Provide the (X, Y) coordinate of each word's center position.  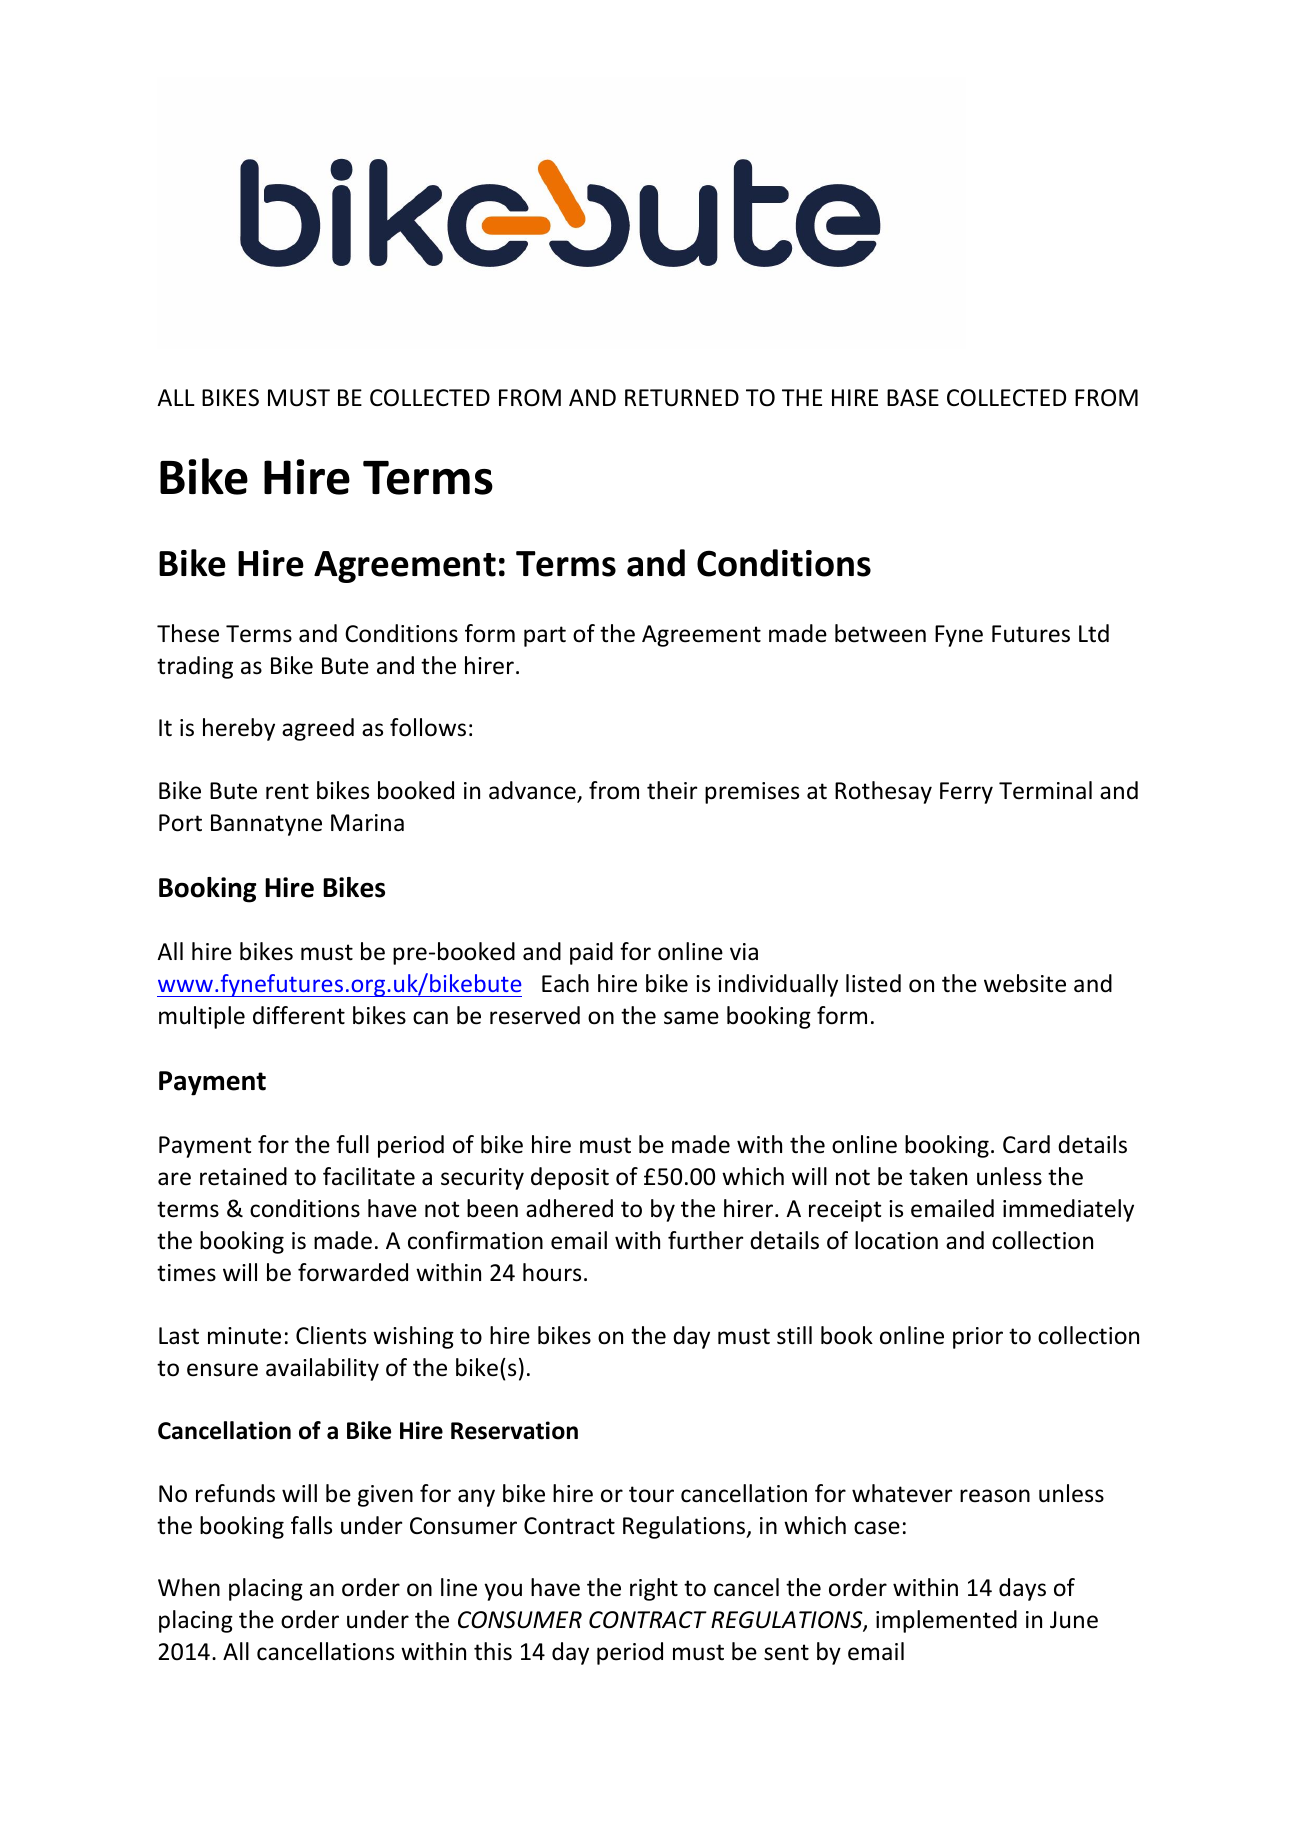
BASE (913, 398)
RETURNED (682, 398)
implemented (946, 1621)
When (189, 1587)
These (188, 633)
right (654, 1589)
